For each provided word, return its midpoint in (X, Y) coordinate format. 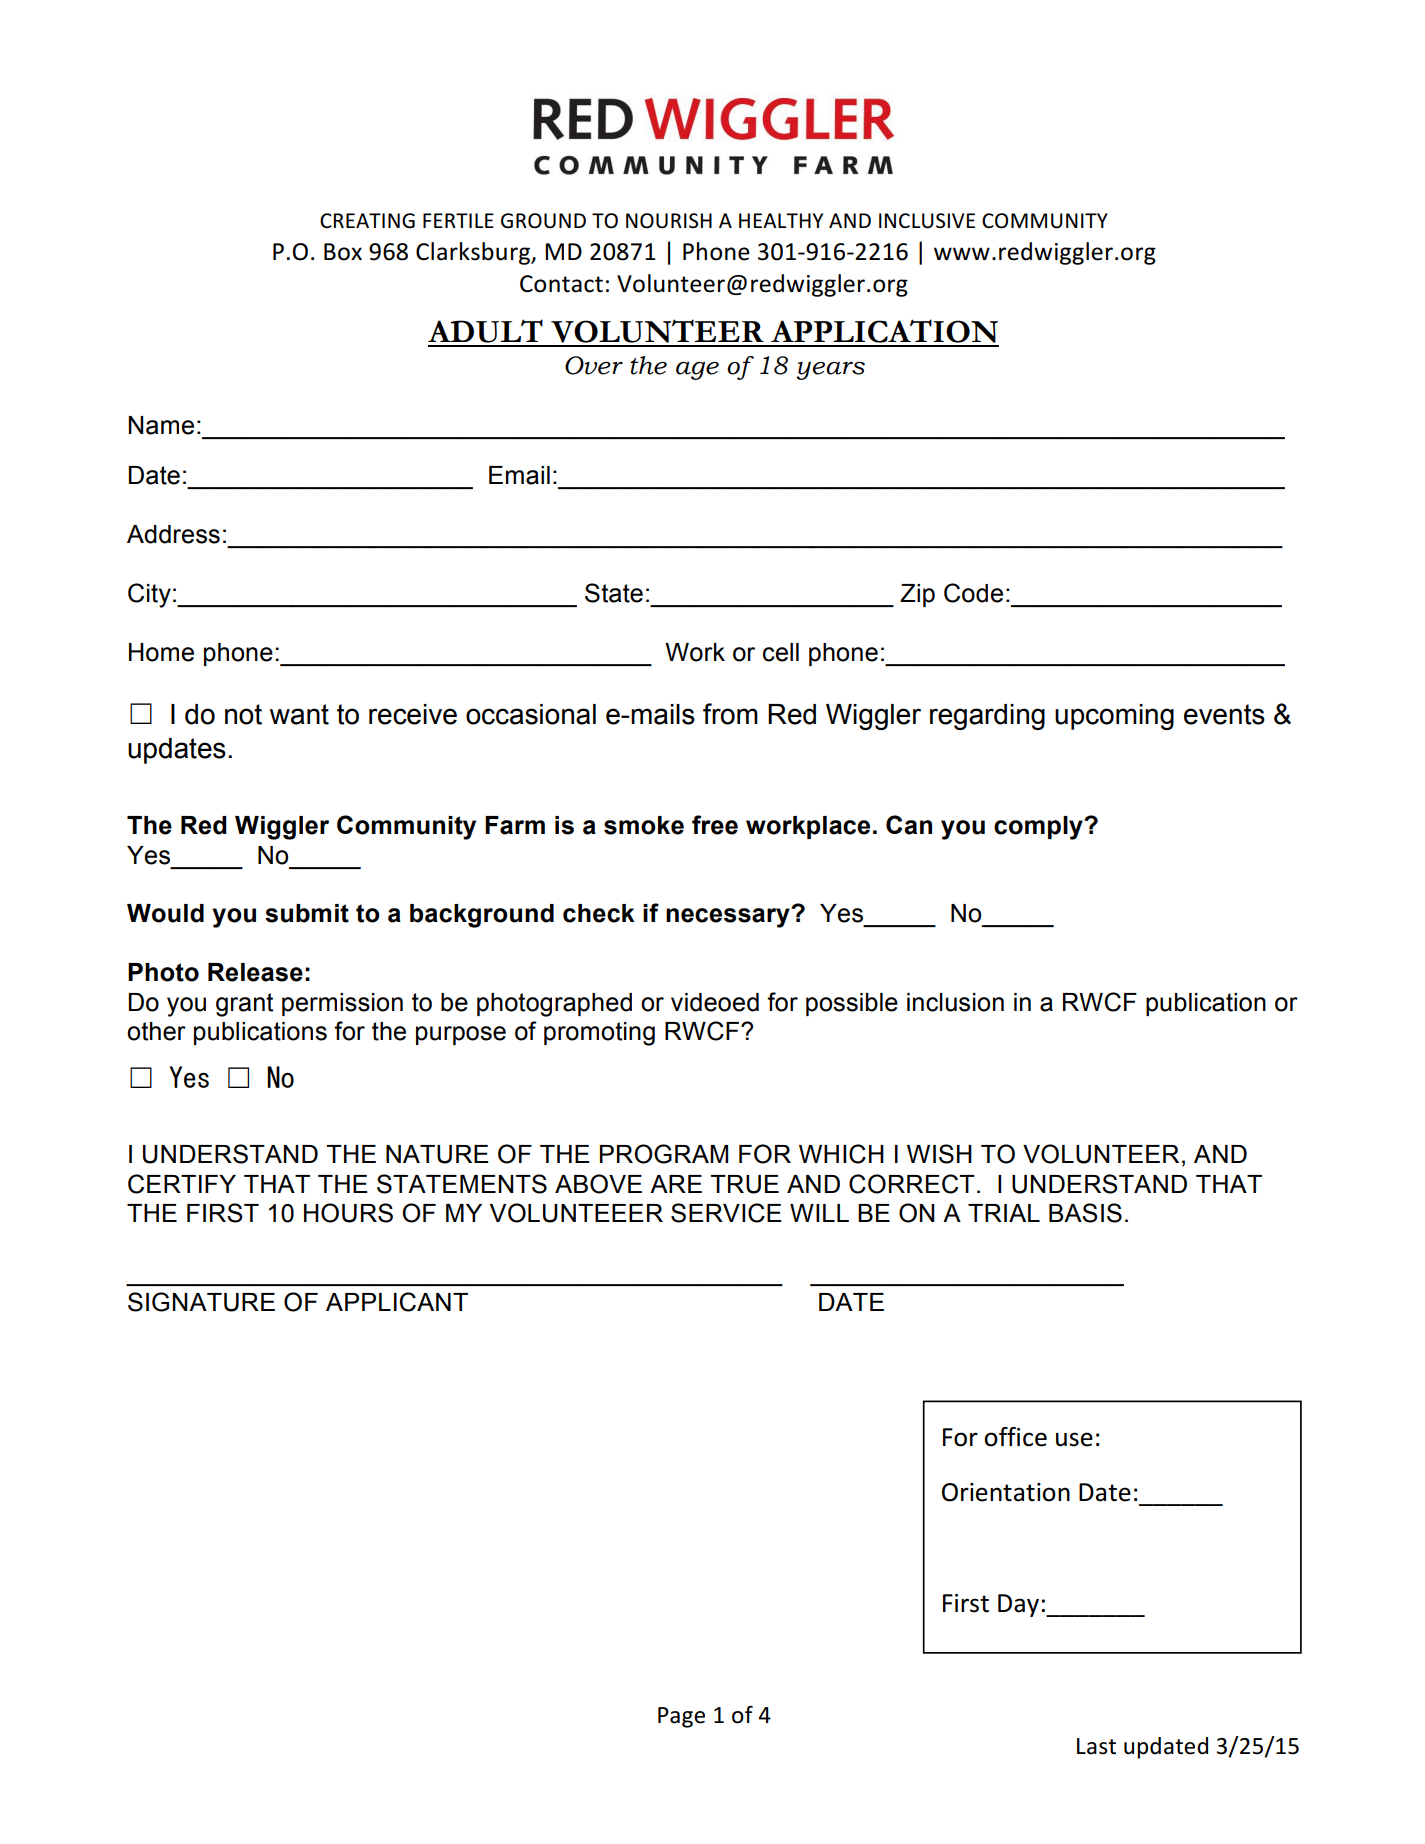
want (299, 714)
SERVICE (726, 1213)
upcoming (1114, 717)
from (730, 714)
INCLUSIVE (927, 221)
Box (343, 252)
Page (681, 1717)
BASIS (1085, 1213)
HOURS (348, 1213)
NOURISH (669, 221)
